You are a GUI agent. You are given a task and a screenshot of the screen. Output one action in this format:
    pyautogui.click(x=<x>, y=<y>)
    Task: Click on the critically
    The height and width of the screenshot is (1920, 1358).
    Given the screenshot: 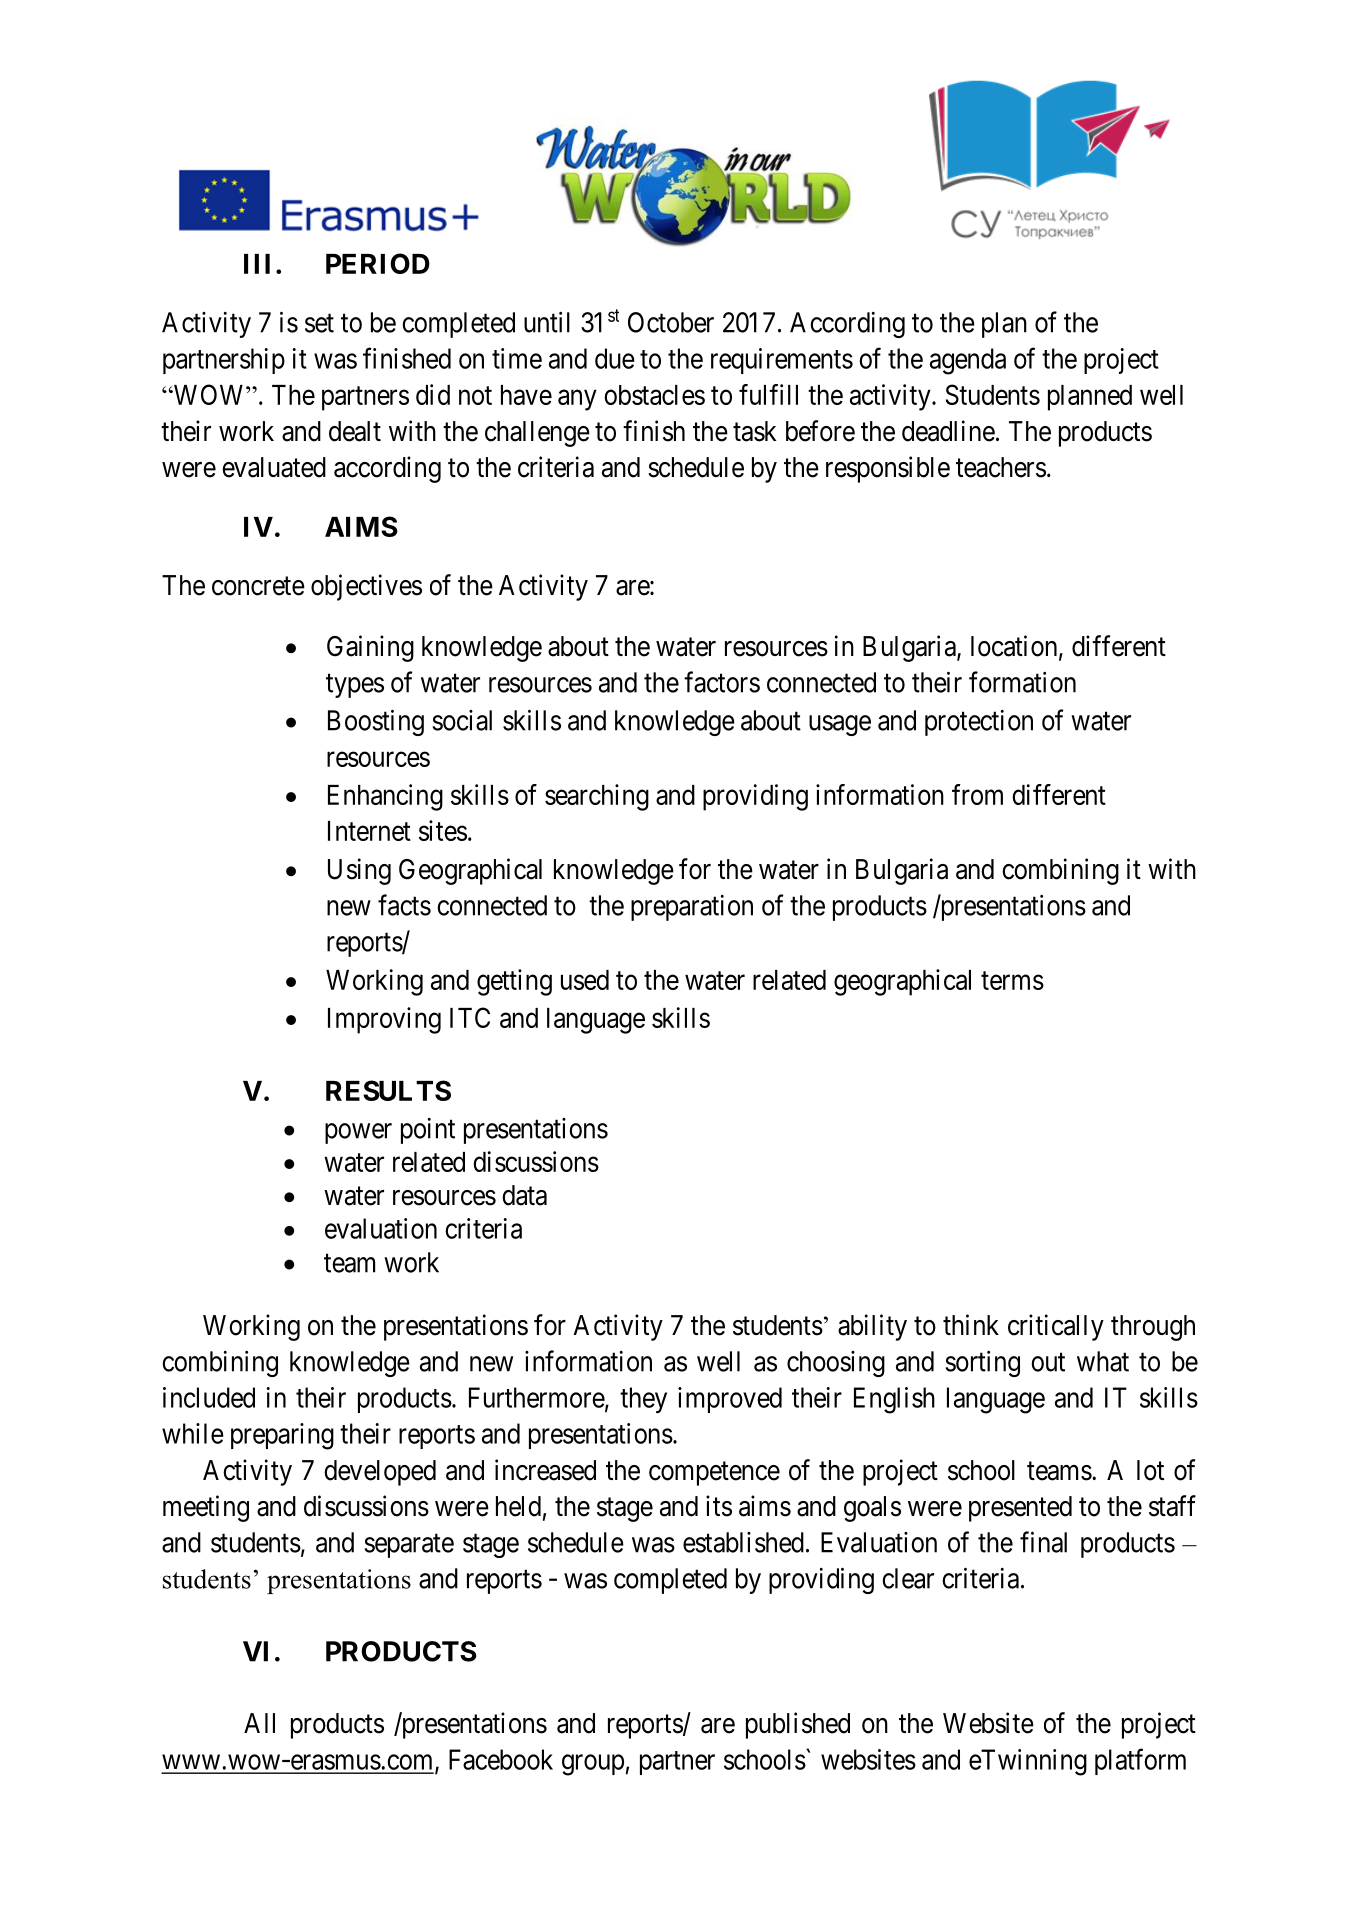 What is the action you would take?
    pyautogui.click(x=1056, y=1327)
